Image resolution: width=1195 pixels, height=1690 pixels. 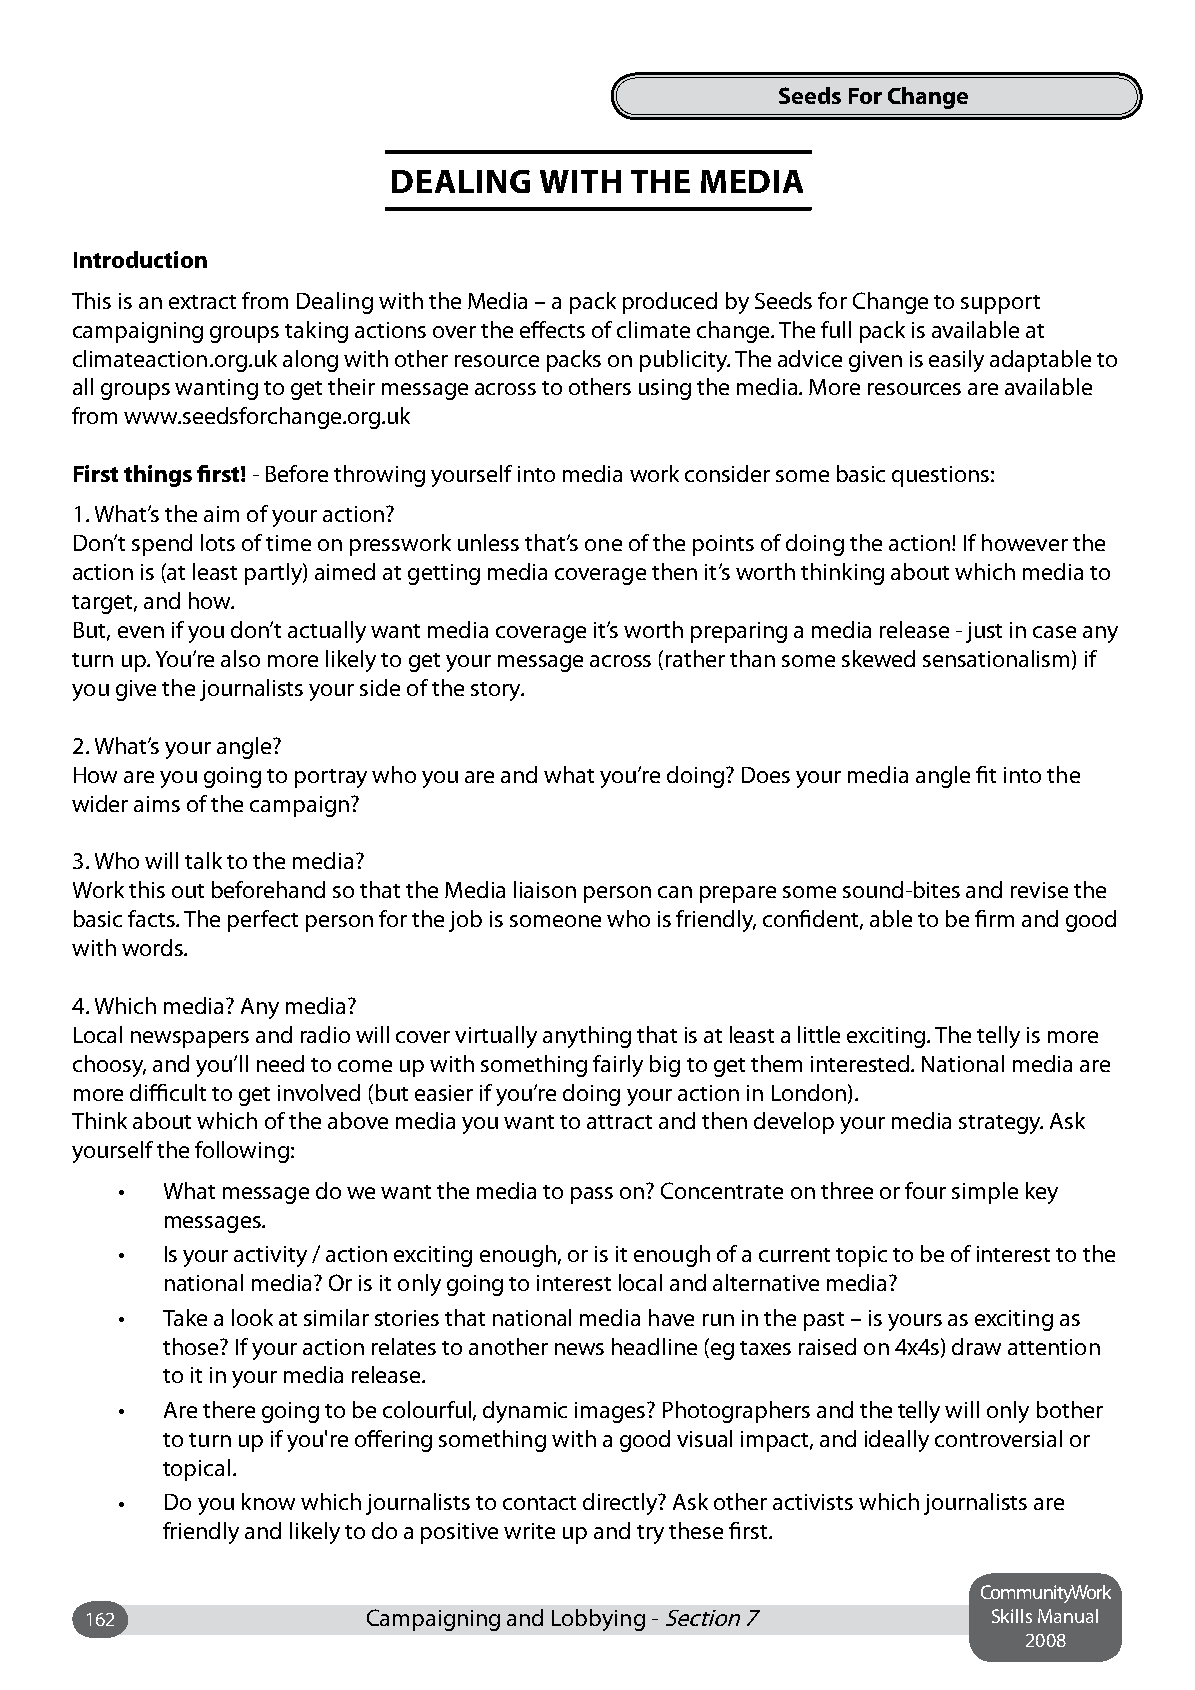 I want to click on support, so click(x=1000, y=304).
